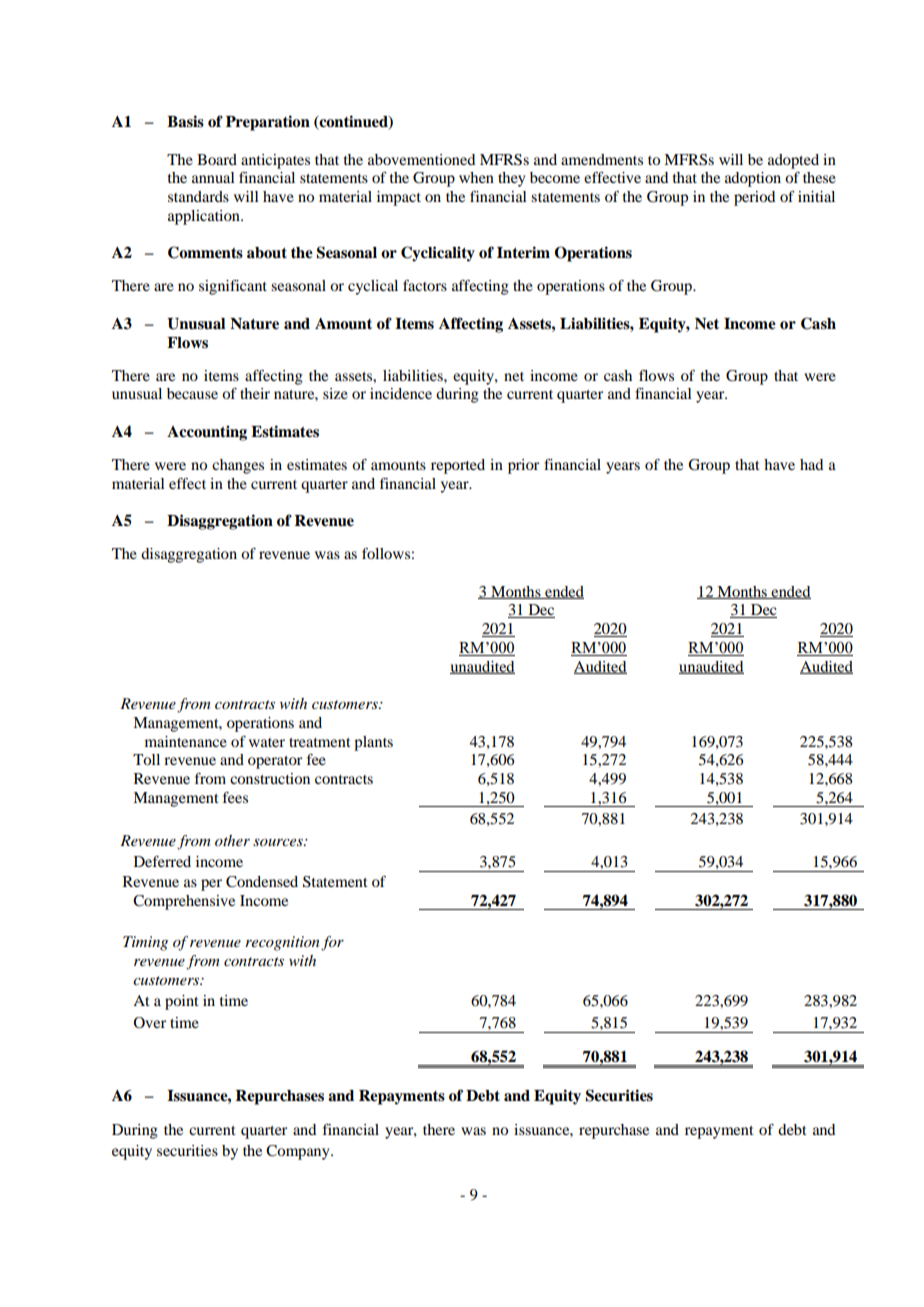  I want to click on recognition, so click(282, 943).
